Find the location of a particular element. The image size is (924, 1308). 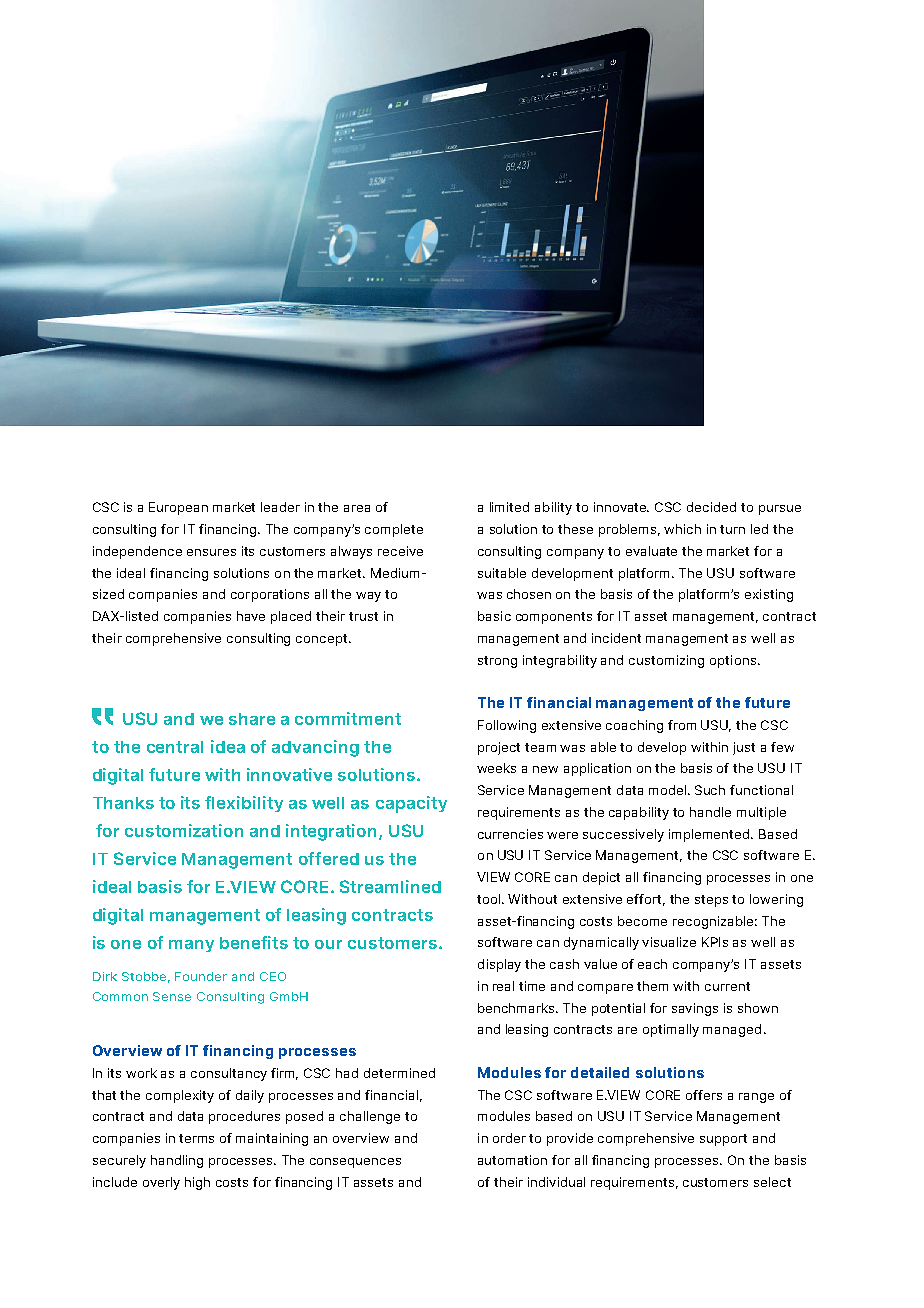

automation is located at coordinates (512, 1160).
